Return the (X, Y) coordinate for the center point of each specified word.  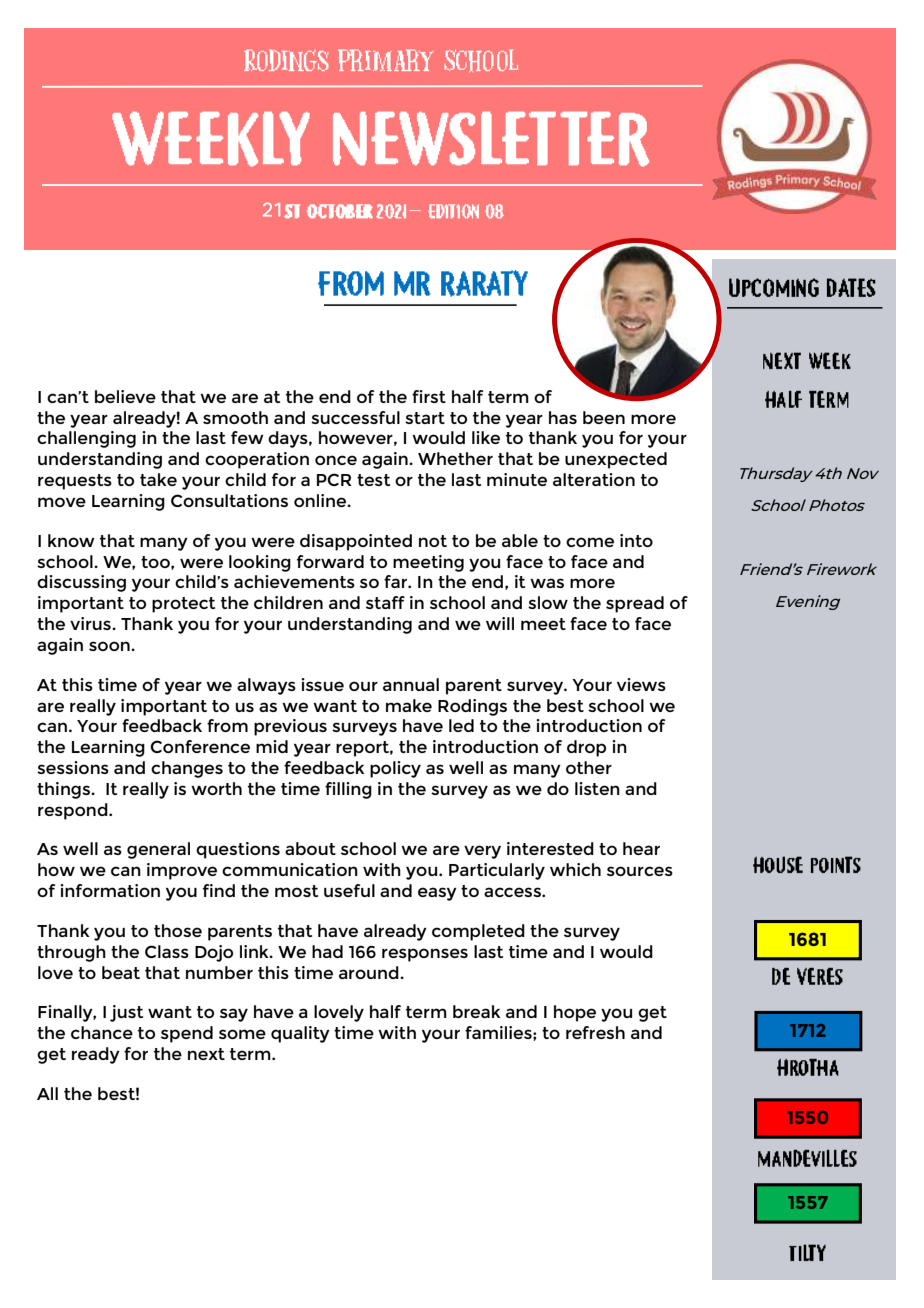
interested (550, 848)
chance (102, 1032)
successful (355, 417)
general (158, 850)
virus (91, 623)
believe (125, 396)
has (563, 417)
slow (548, 602)
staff (385, 602)
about (310, 848)
